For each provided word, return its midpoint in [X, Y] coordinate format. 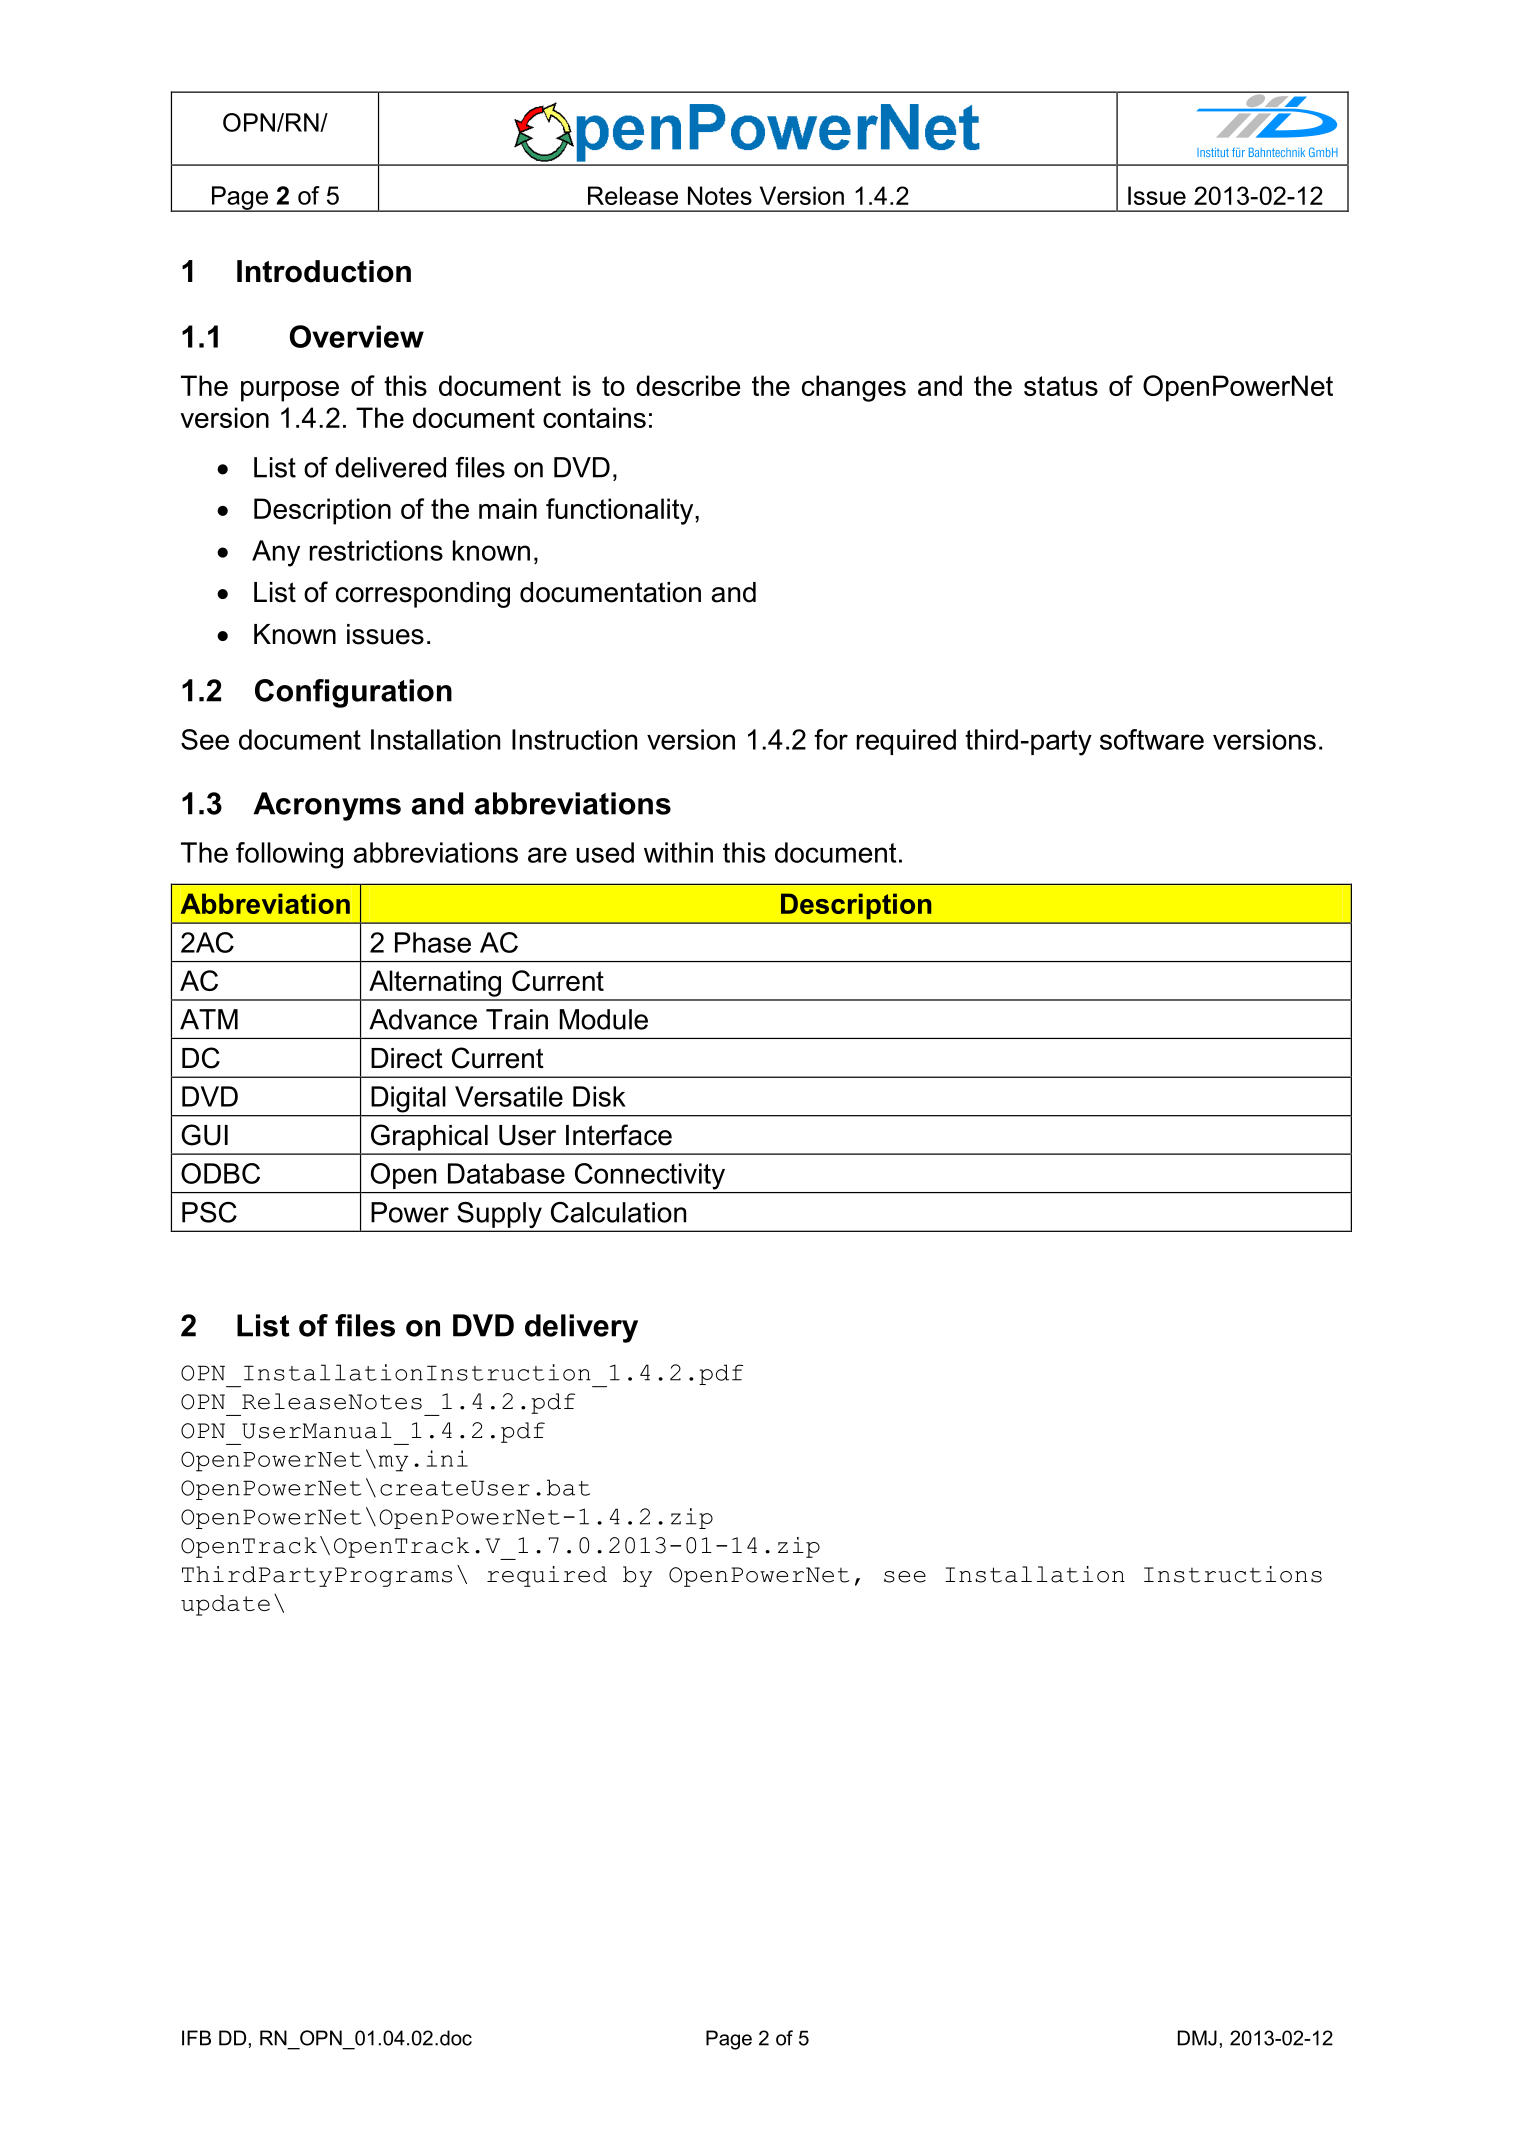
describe [688, 385]
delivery [581, 1328]
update [225, 1605]
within [678, 852]
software [1152, 739]
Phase [433, 942]
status [1061, 386]
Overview [357, 336]
